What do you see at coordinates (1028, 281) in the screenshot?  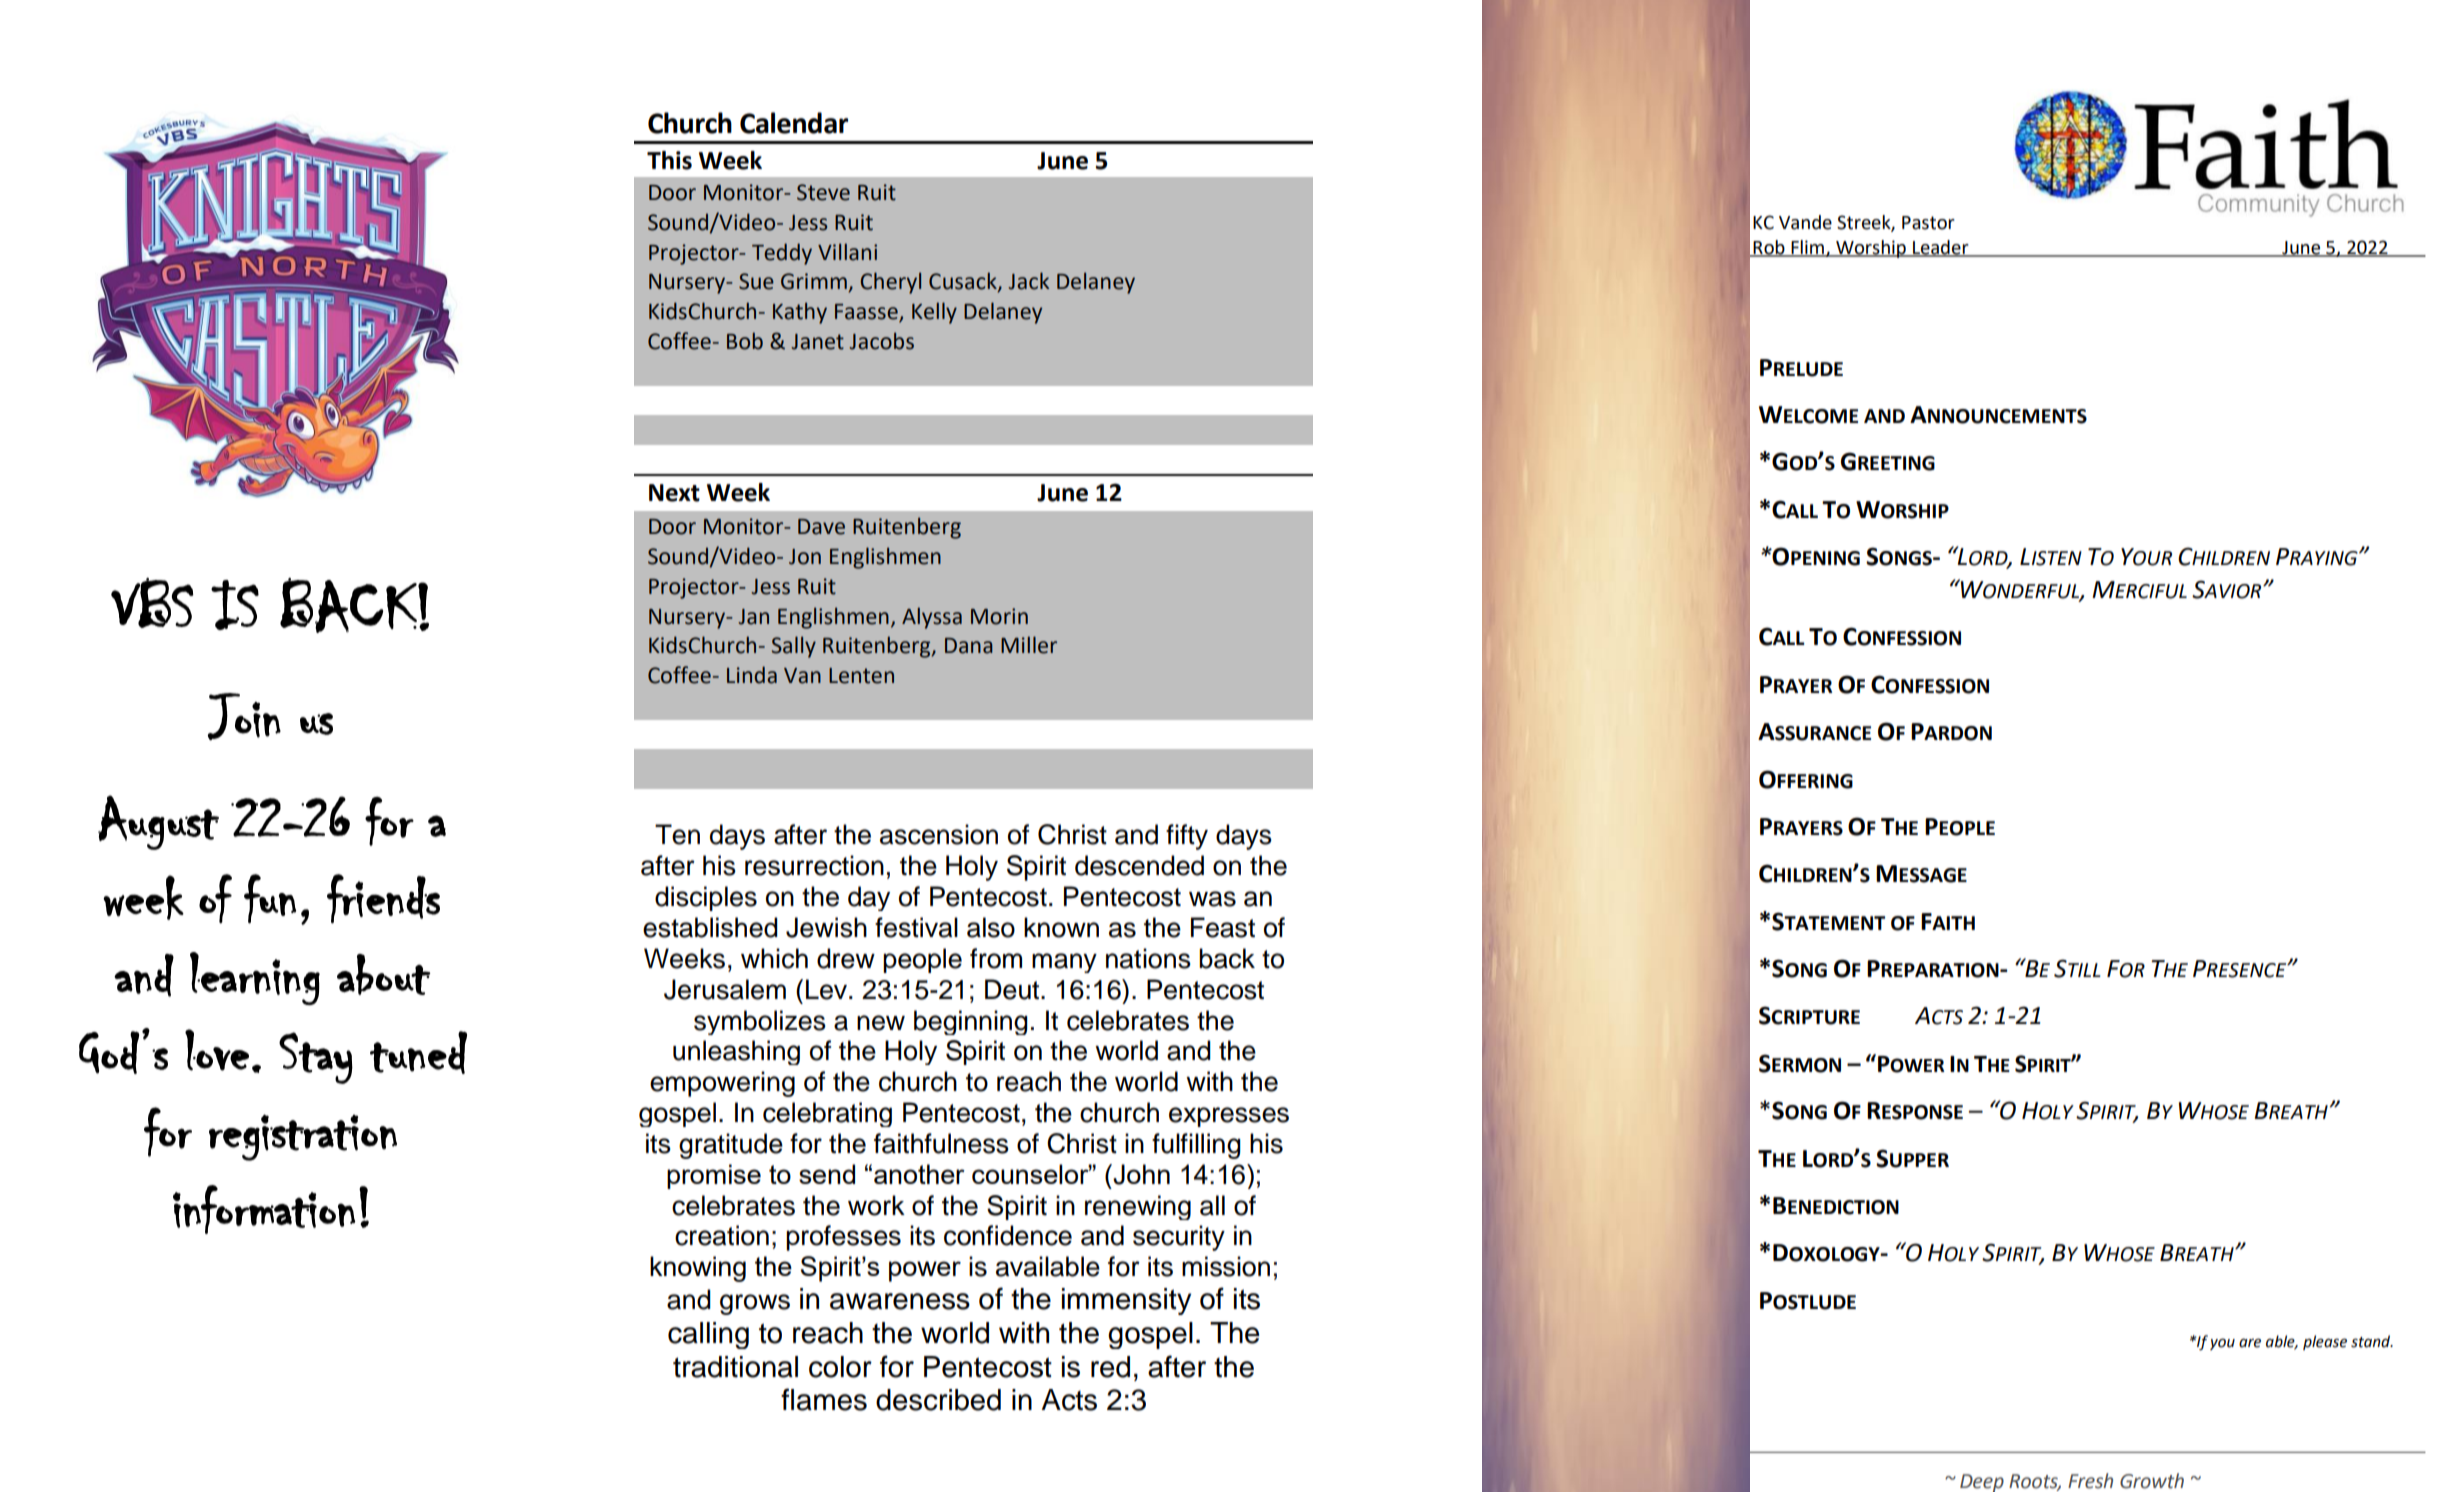 I see `Jack` at bounding box center [1028, 281].
